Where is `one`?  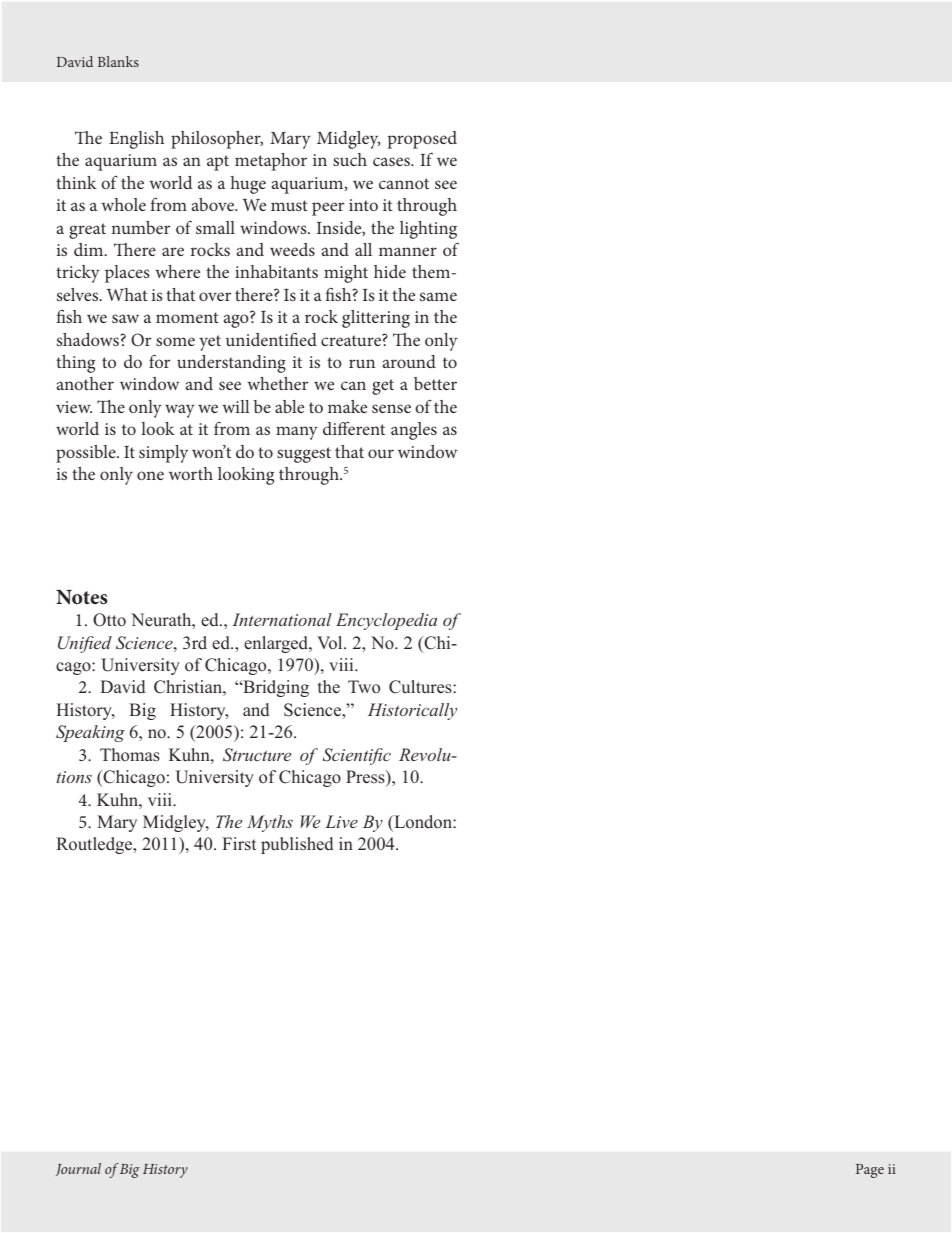 one is located at coordinates (150, 475).
